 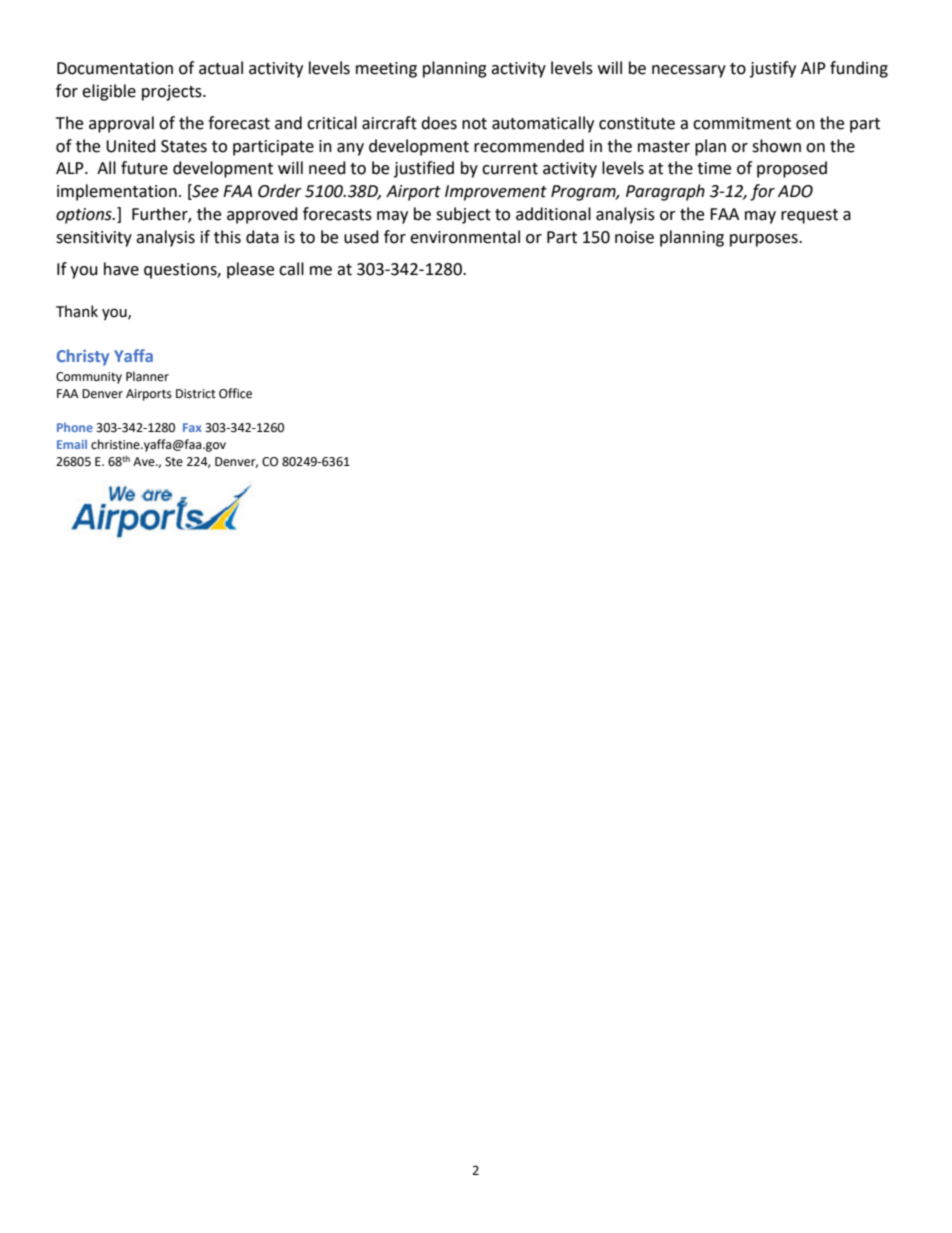 I want to click on Christy, so click(x=83, y=357).
